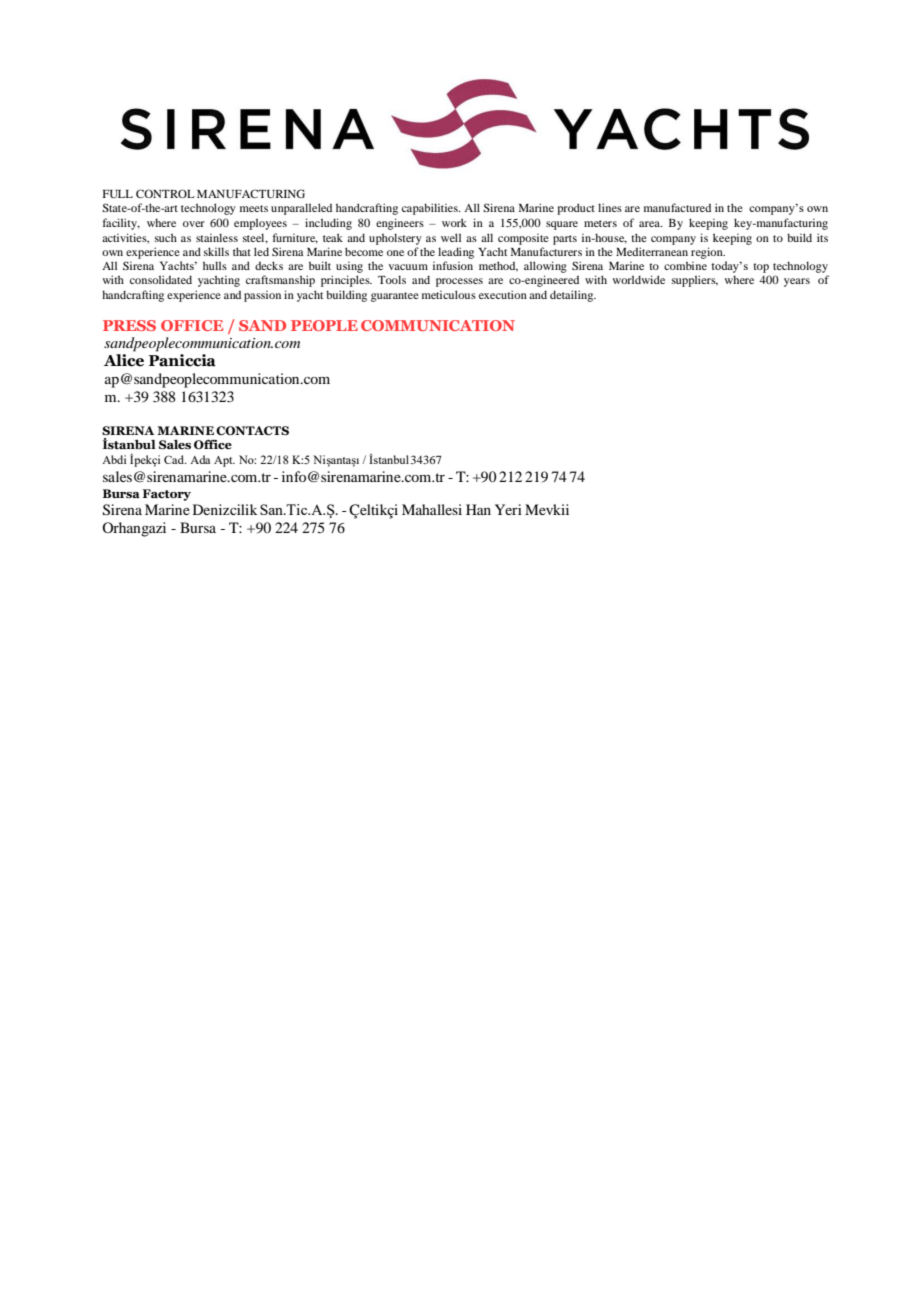  I want to click on Alice, so click(124, 360).
